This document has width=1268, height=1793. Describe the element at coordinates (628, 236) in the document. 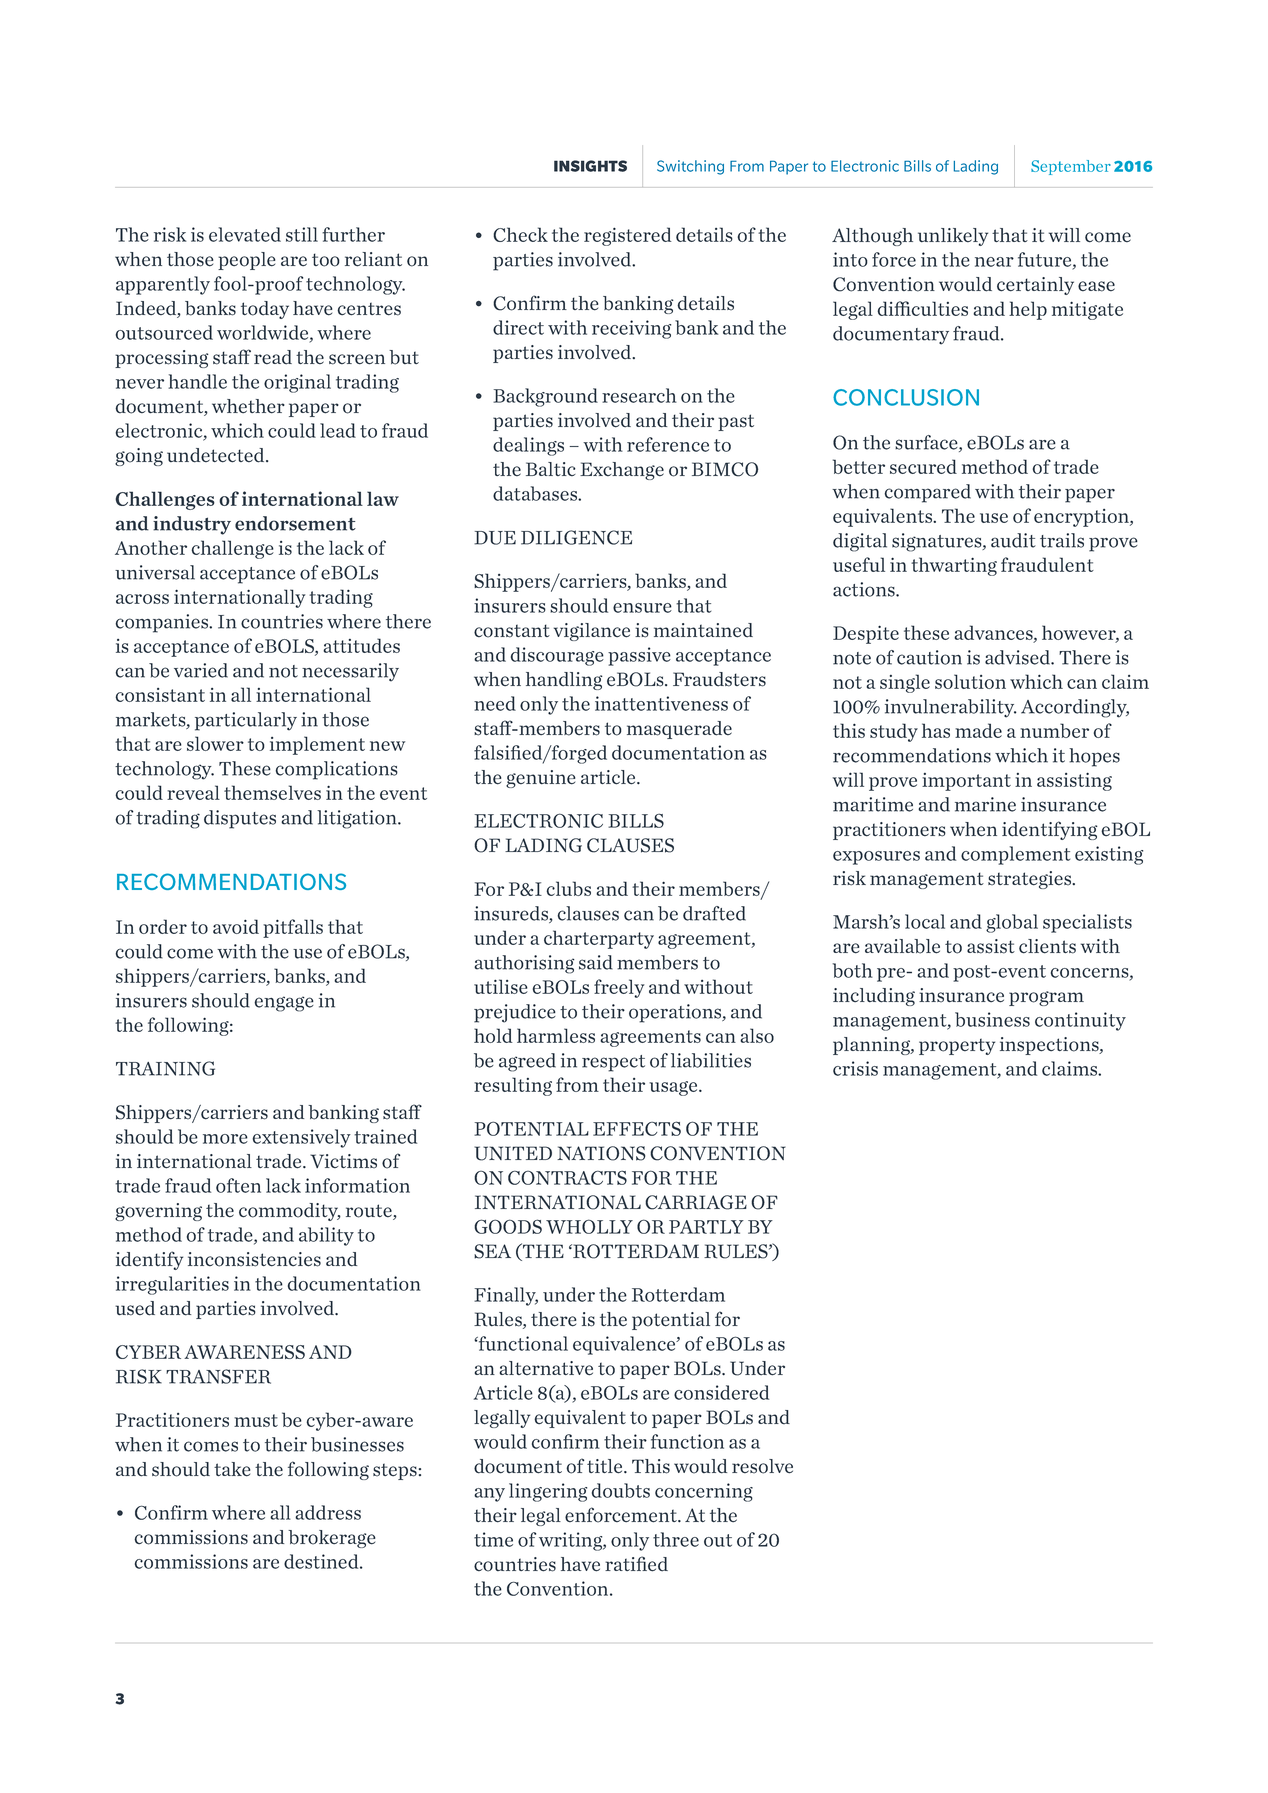

I see `registered` at that location.
